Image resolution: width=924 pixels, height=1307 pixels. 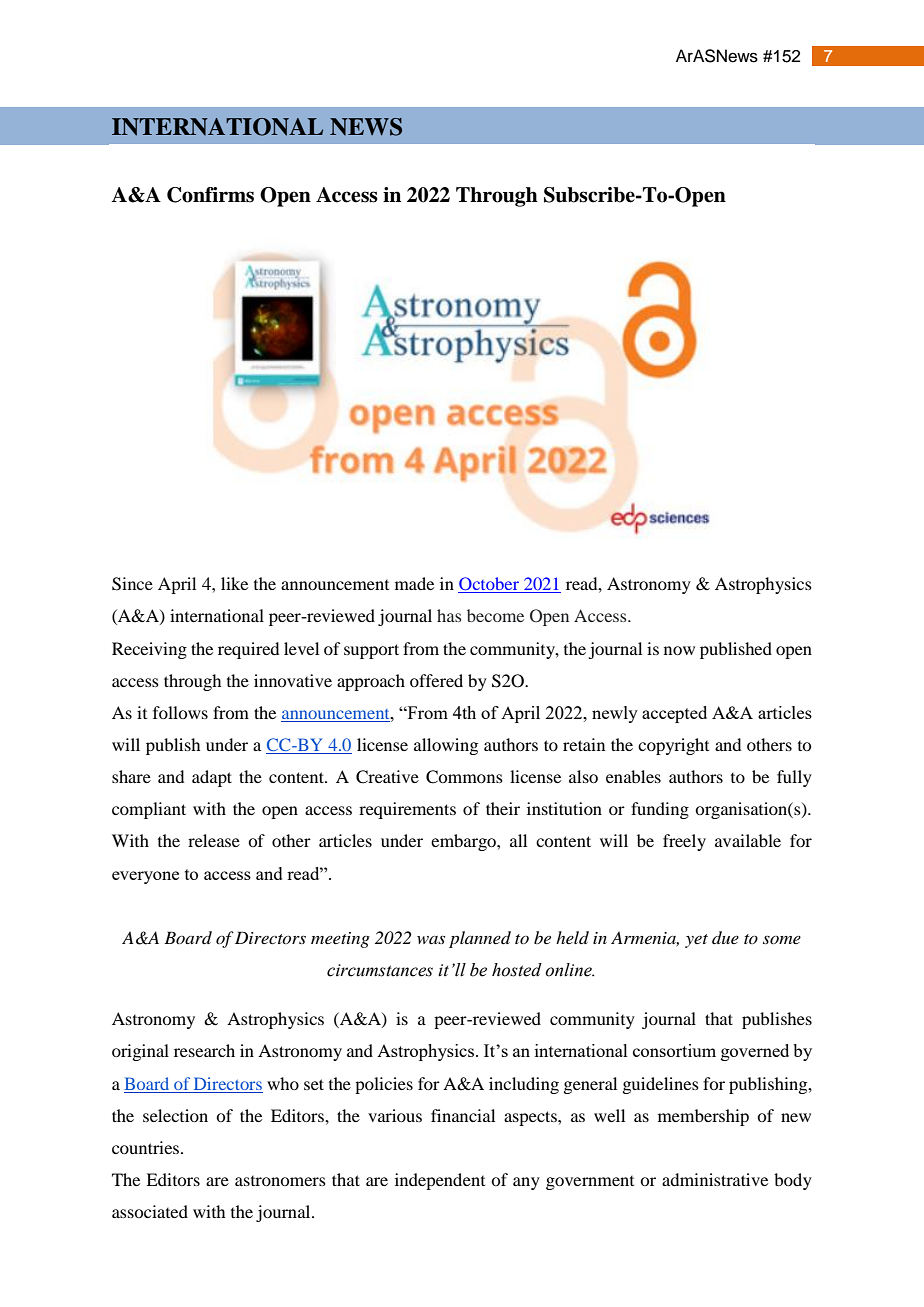 I want to click on follows, so click(x=180, y=712).
